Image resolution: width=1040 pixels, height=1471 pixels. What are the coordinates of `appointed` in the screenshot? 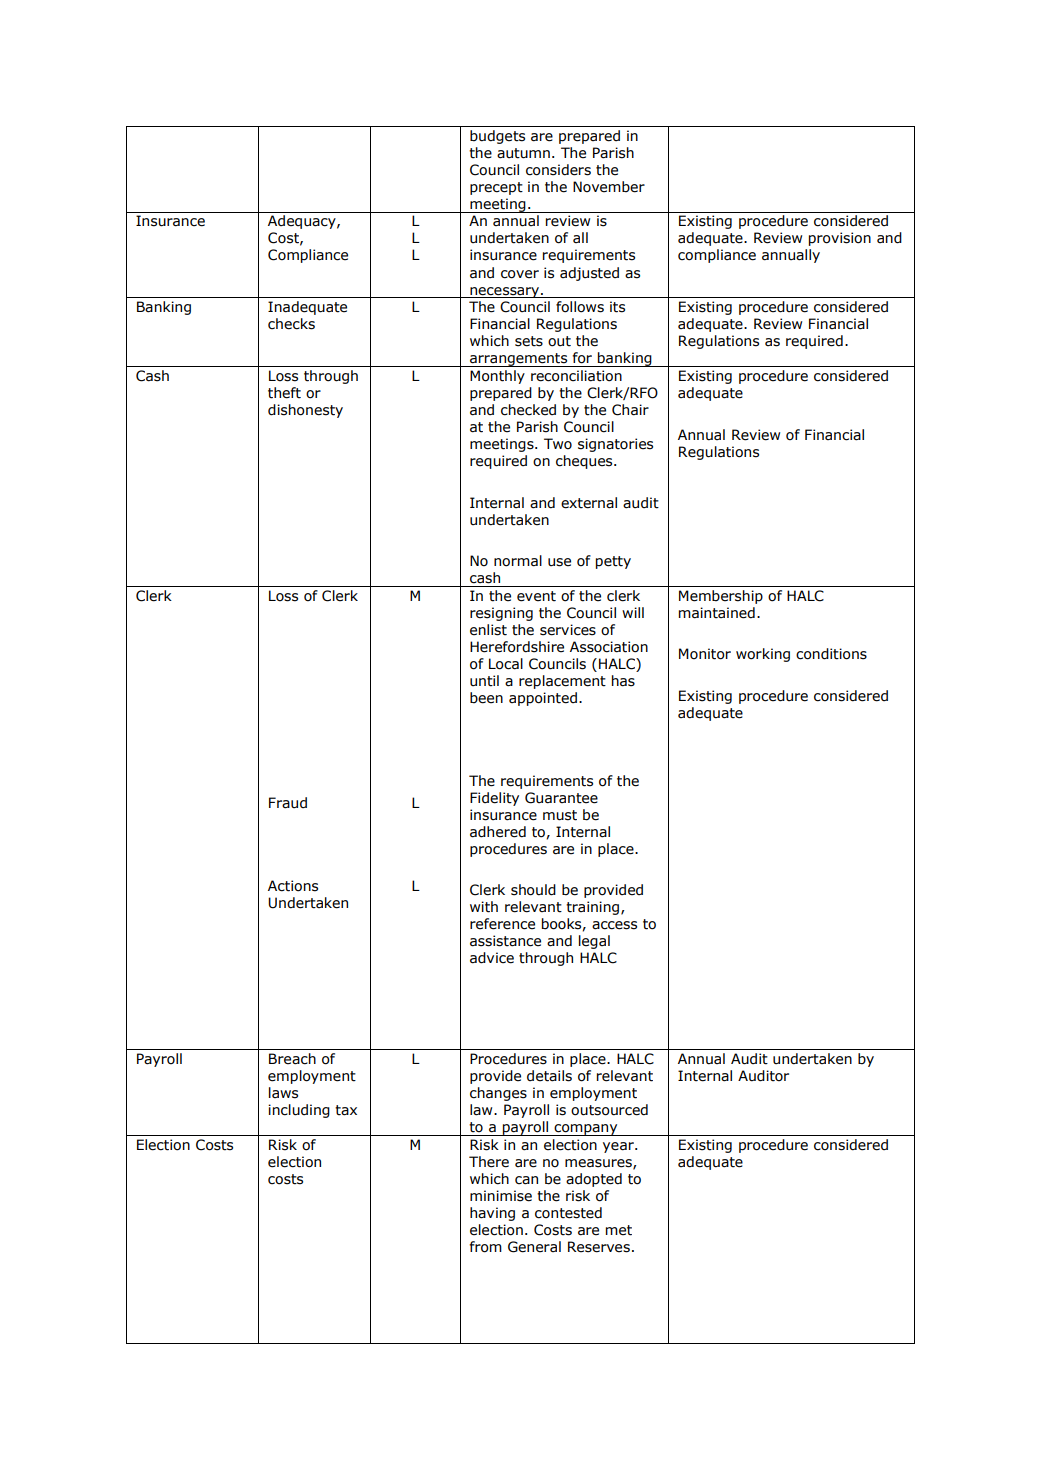 It's located at (543, 699).
